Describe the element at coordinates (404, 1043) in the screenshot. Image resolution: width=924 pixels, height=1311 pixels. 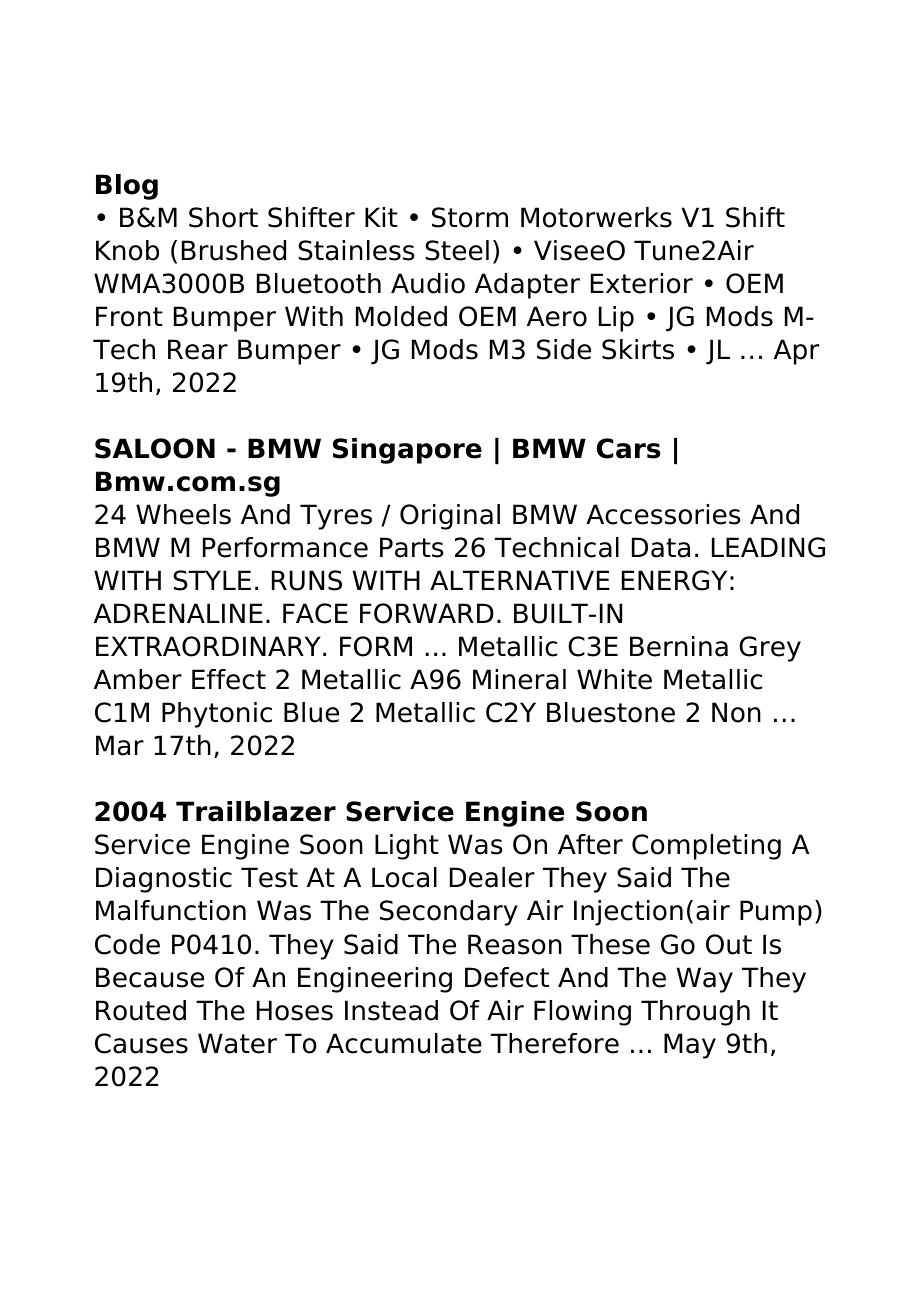
I see `Accumulate` at that location.
